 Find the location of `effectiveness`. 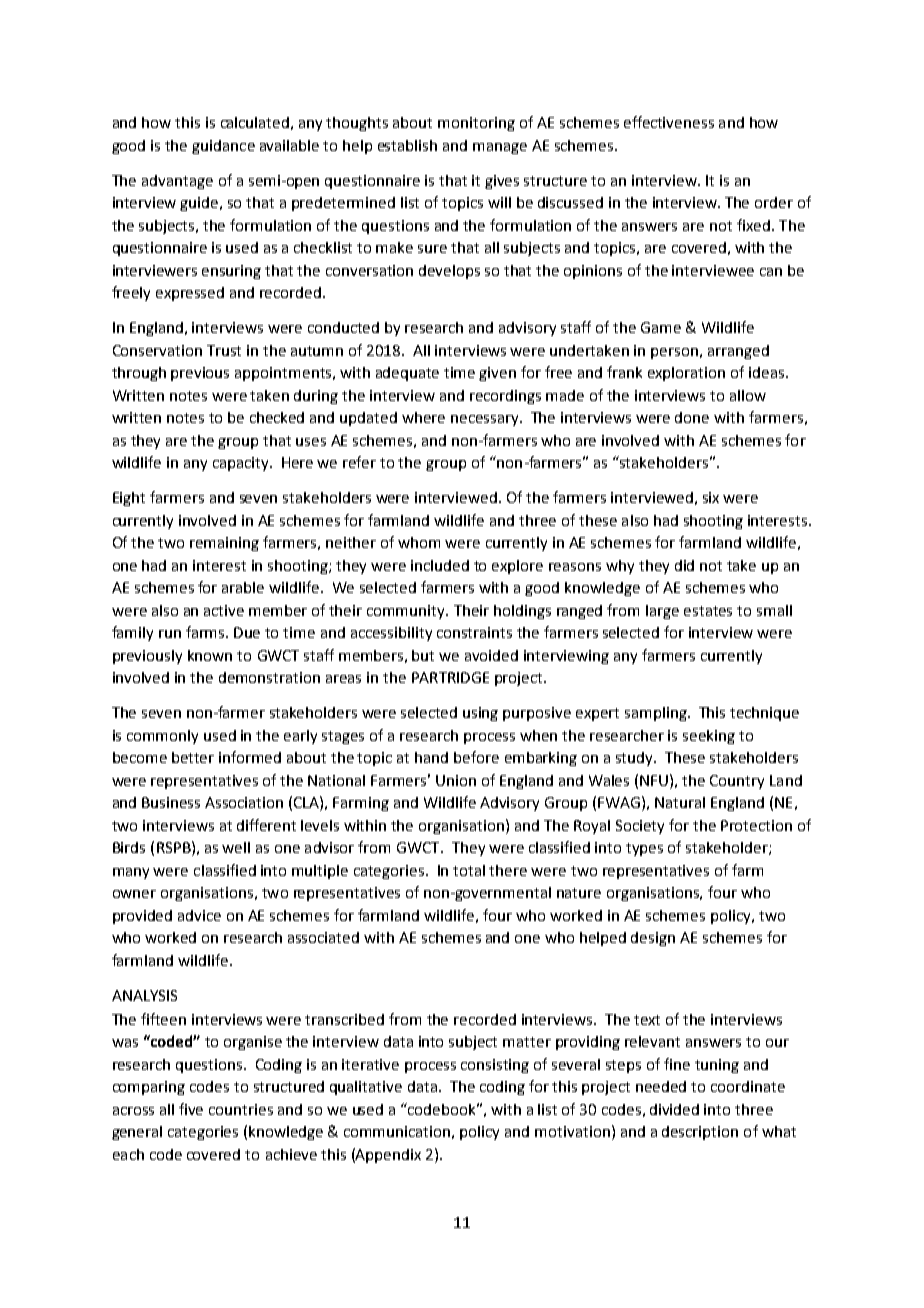

effectiveness is located at coordinates (669, 122).
